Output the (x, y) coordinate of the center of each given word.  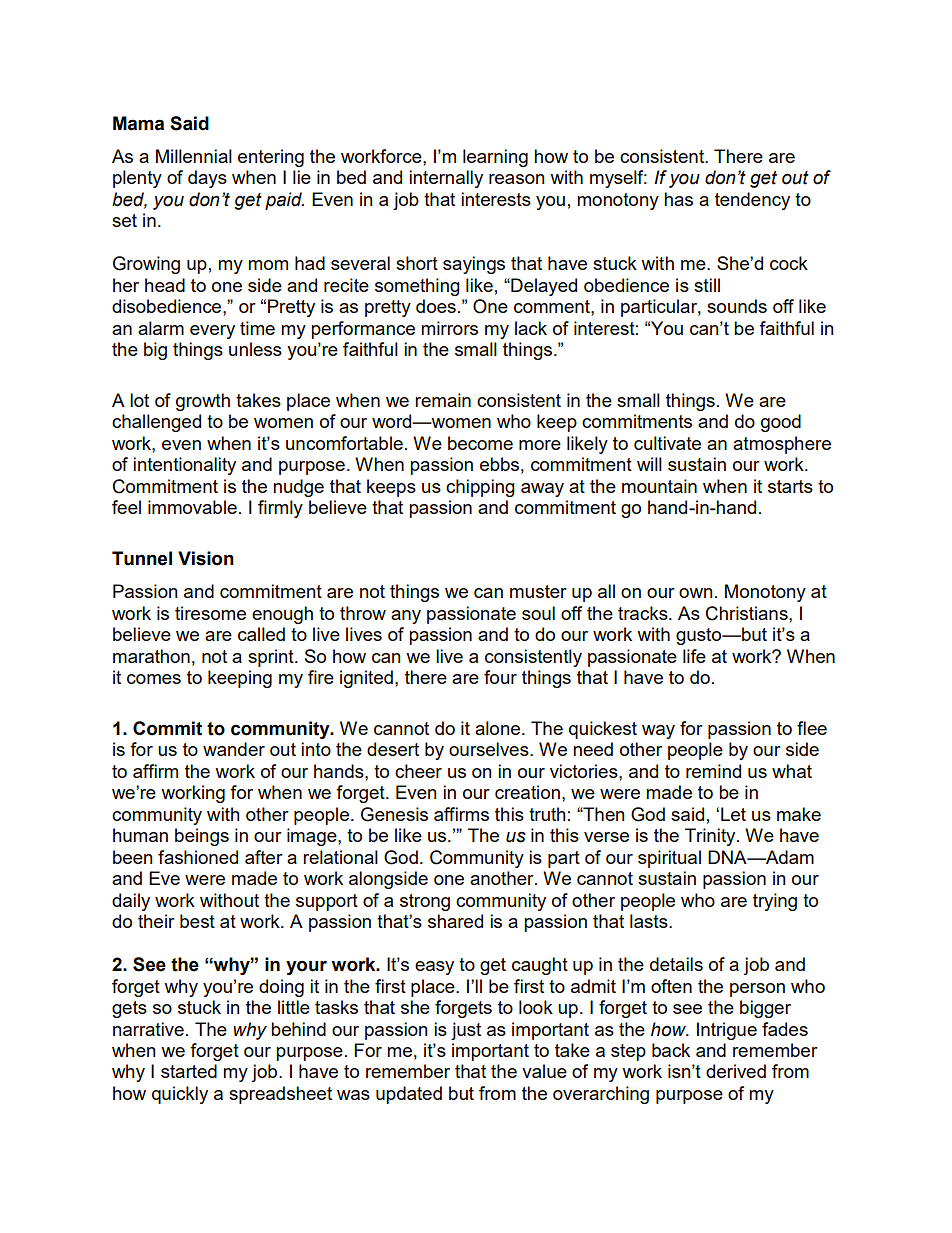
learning (495, 158)
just (466, 1031)
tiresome (210, 613)
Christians (748, 613)
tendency (752, 201)
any (406, 617)
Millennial (194, 156)
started (189, 1071)
